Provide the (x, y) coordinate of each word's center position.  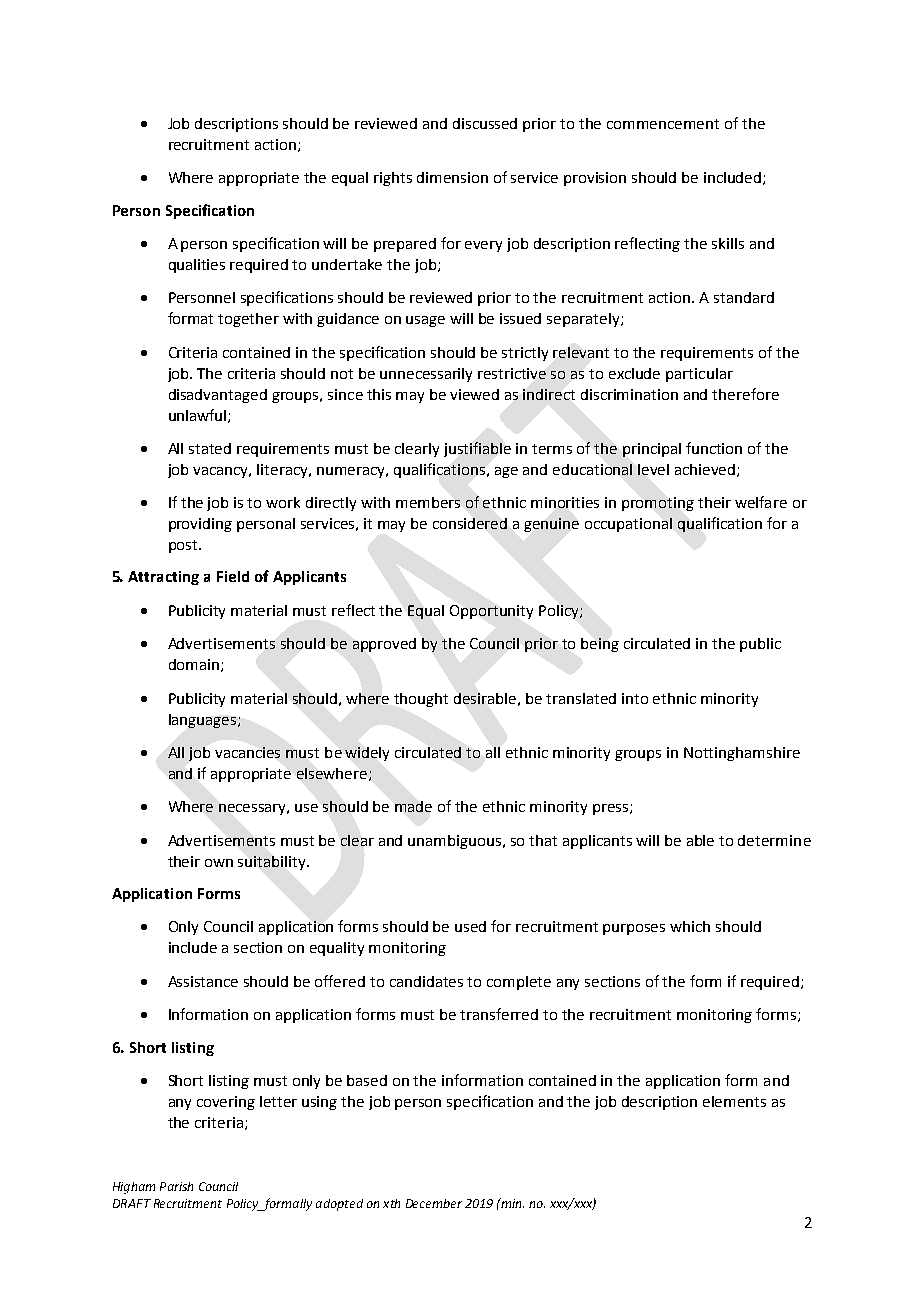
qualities (197, 266)
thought (421, 700)
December (434, 1203)
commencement (663, 124)
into (635, 698)
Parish (176, 1186)
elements (734, 1101)
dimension (452, 177)
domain (194, 664)
